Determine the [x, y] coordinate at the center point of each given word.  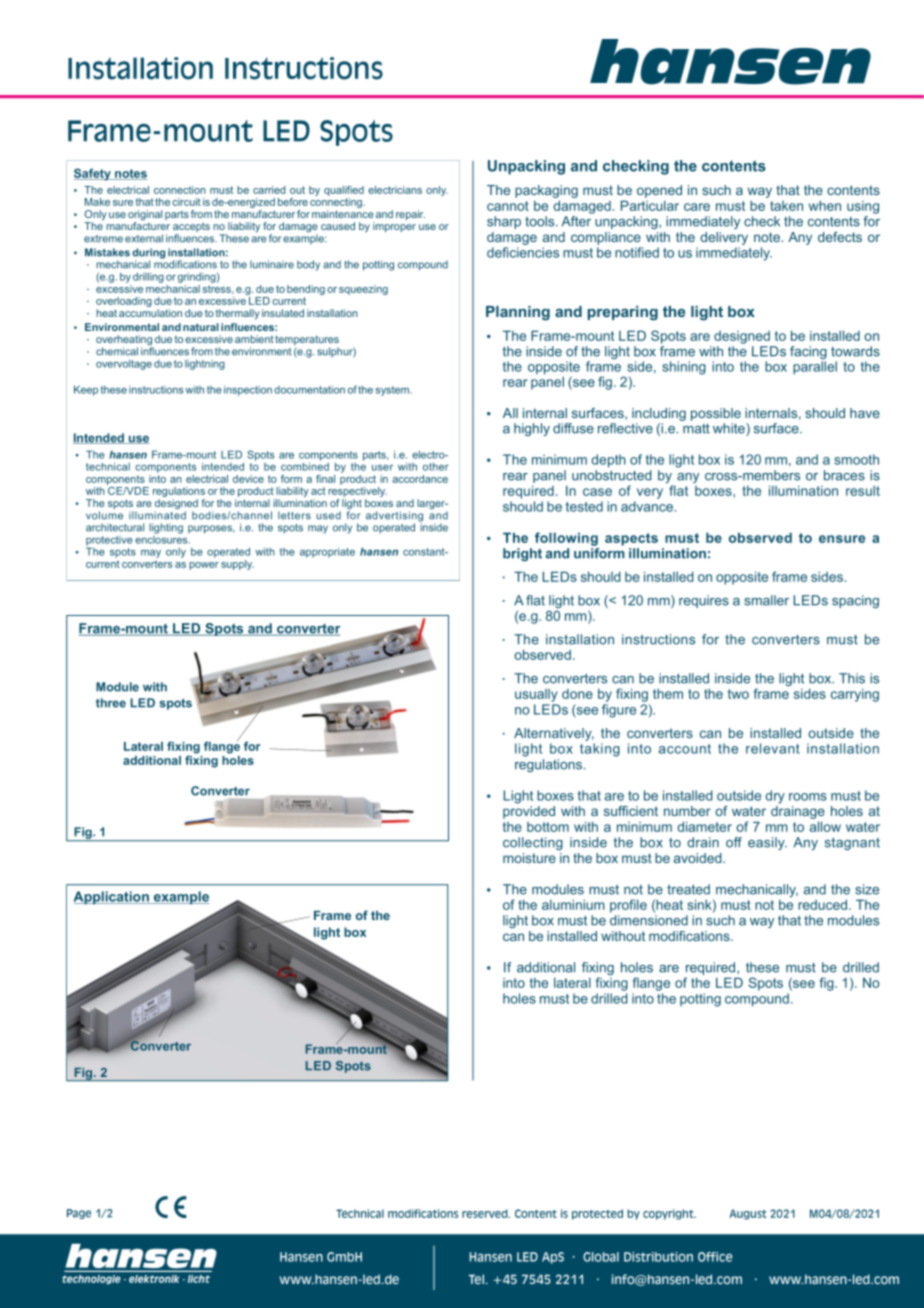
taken [786, 206]
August [747, 1214]
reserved [486, 1213]
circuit [186, 202]
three [111, 703]
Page [79, 1214]
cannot [508, 206]
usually [536, 695]
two [738, 694]
